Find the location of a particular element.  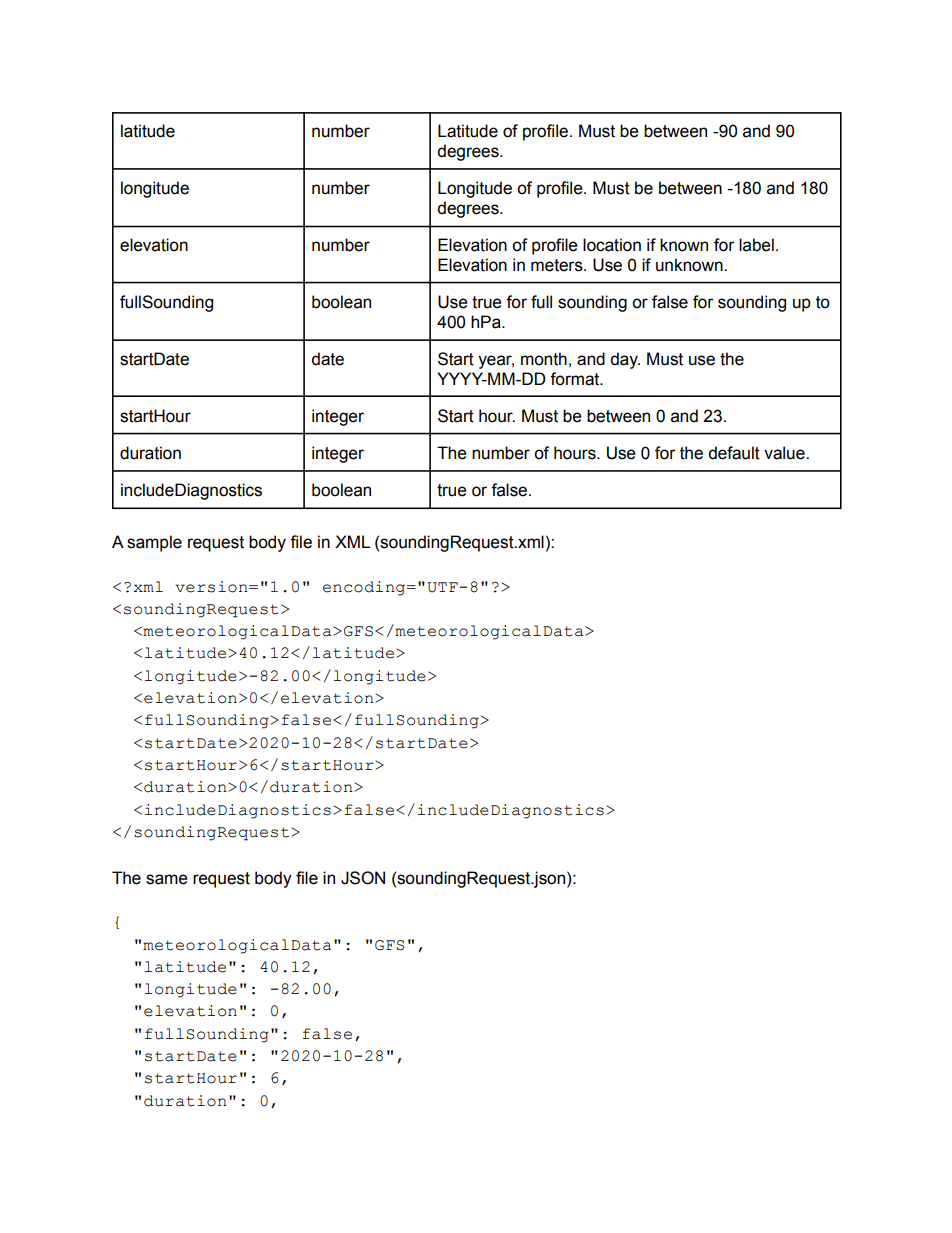

default is located at coordinates (734, 453).
